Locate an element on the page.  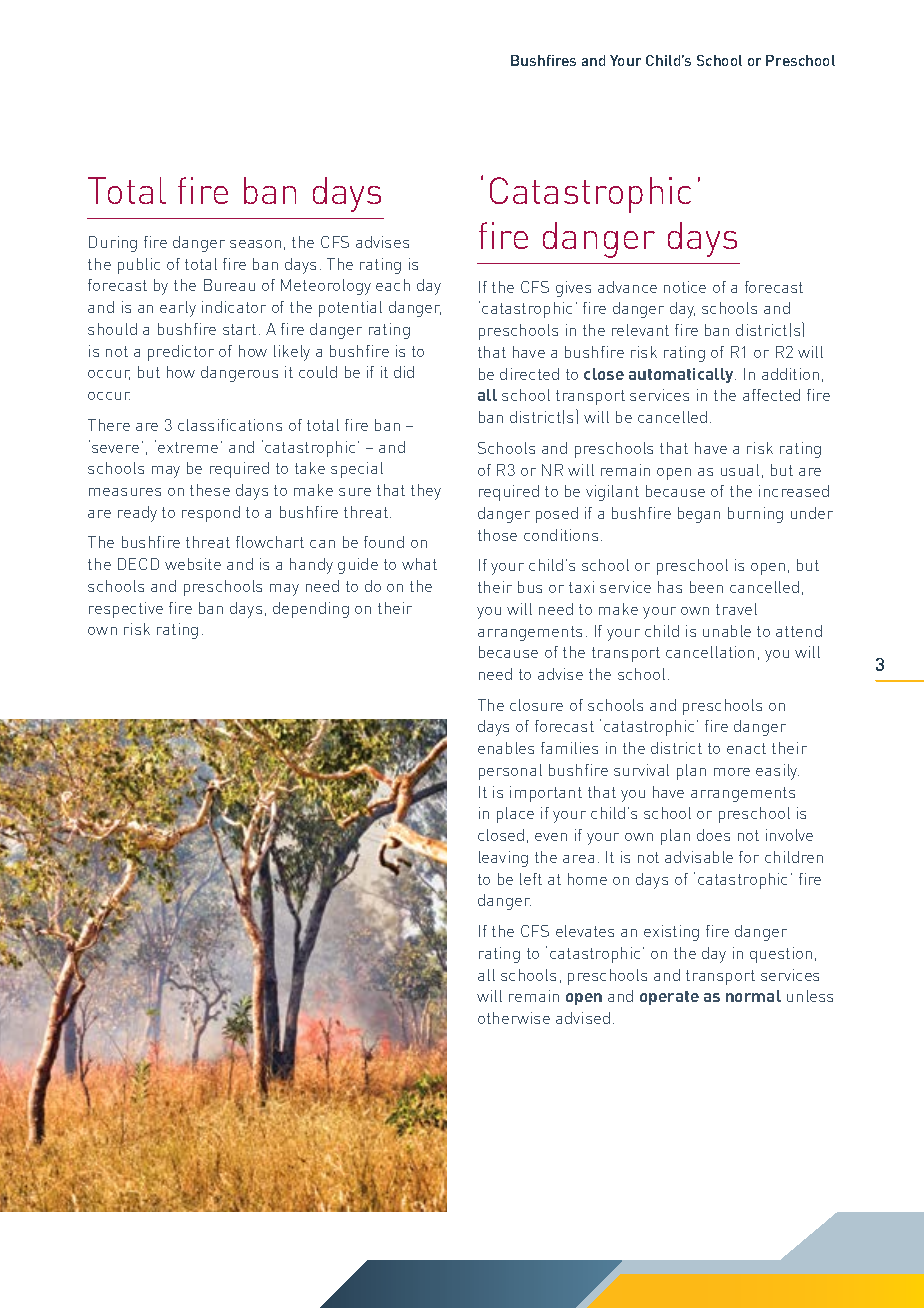
otherwise is located at coordinates (514, 1018).
